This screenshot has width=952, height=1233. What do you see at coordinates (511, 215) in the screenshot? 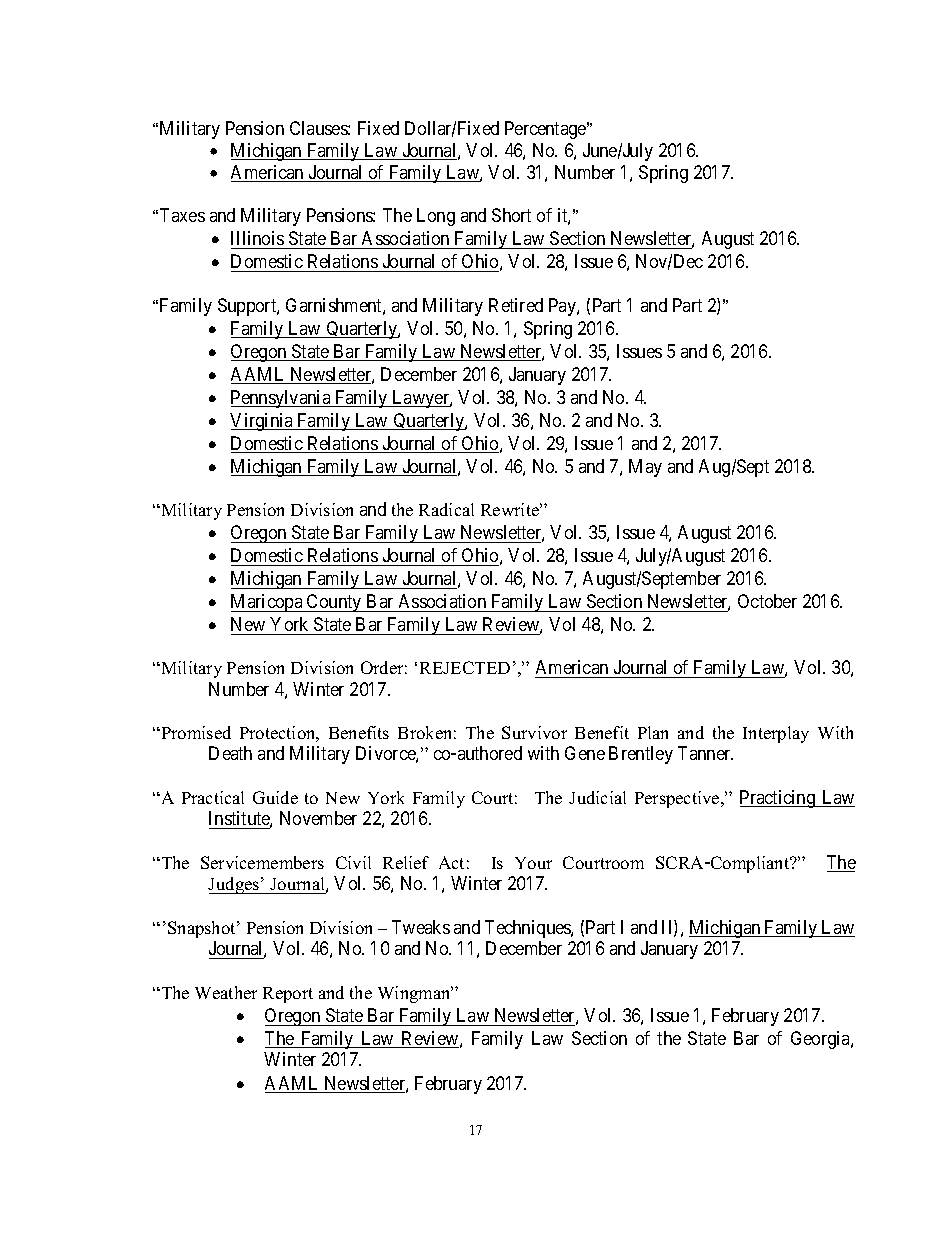
I see `Short` at bounding box center [511, 215].
